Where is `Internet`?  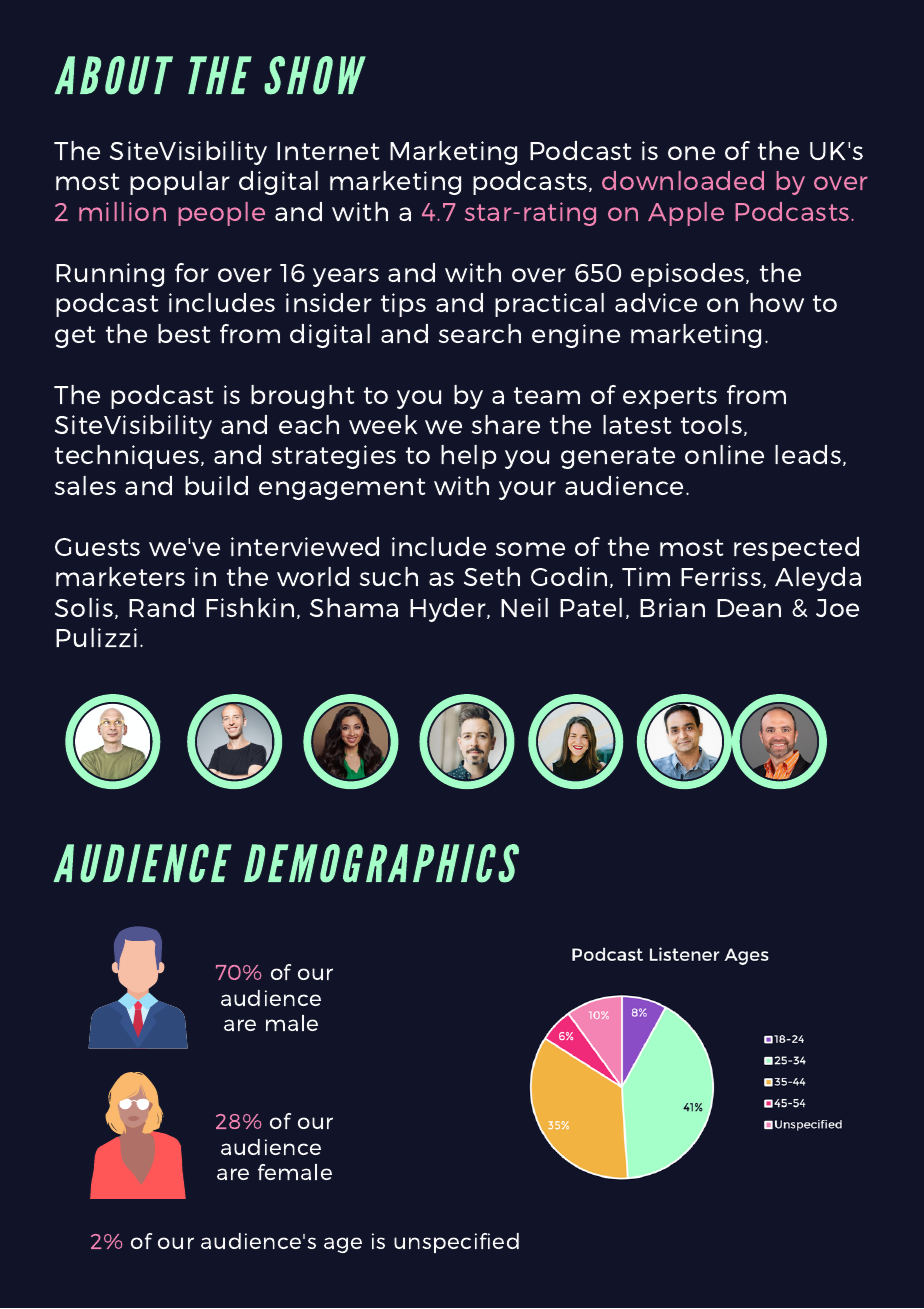 Internet is located at coordinates (328, 151).
